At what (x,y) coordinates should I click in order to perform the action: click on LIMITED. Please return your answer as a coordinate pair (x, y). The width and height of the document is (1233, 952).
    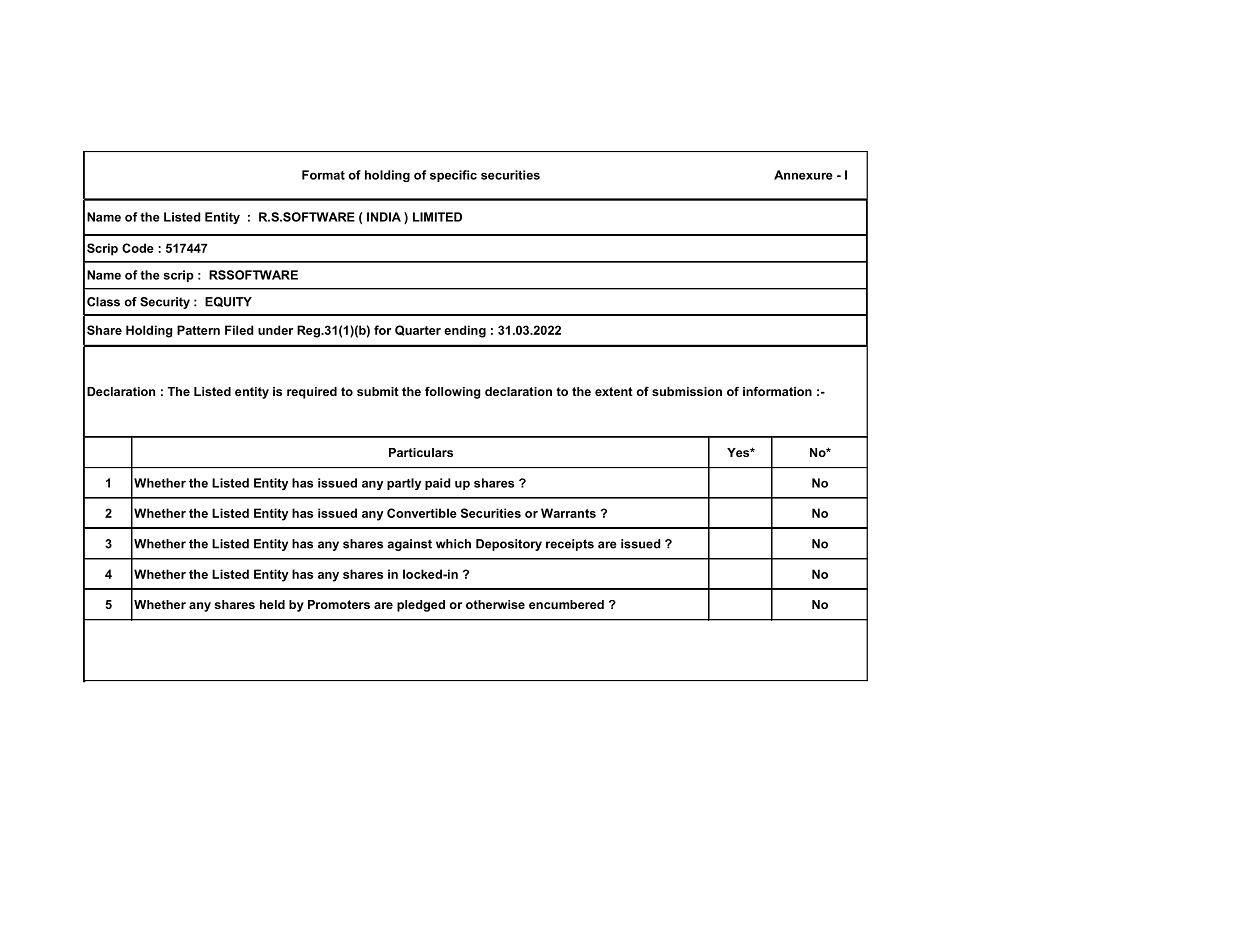
    Looking at the image, I should click on (437, 217).
